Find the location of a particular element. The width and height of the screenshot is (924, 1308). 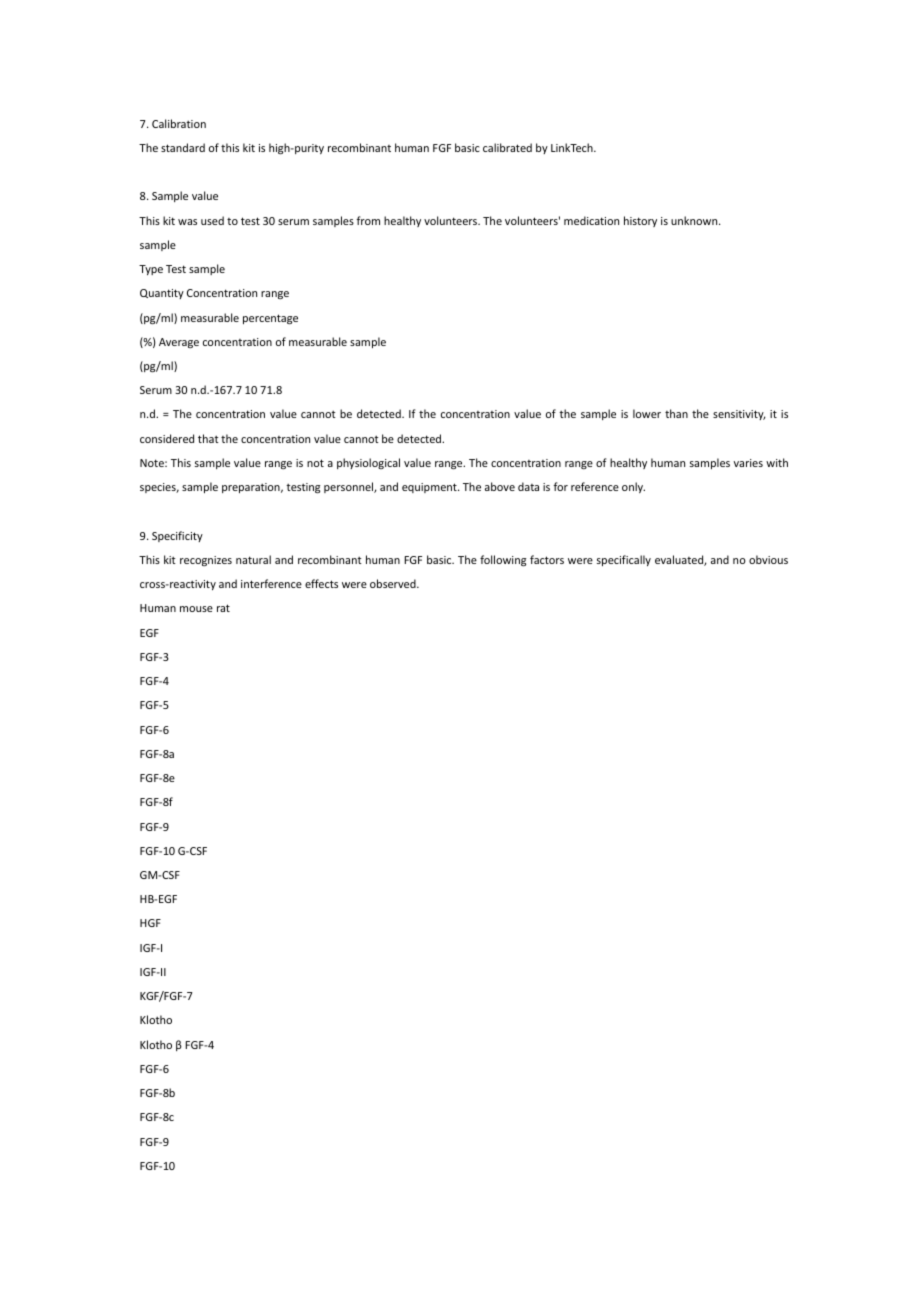

Quantity is located at coordinates (162, 294).
